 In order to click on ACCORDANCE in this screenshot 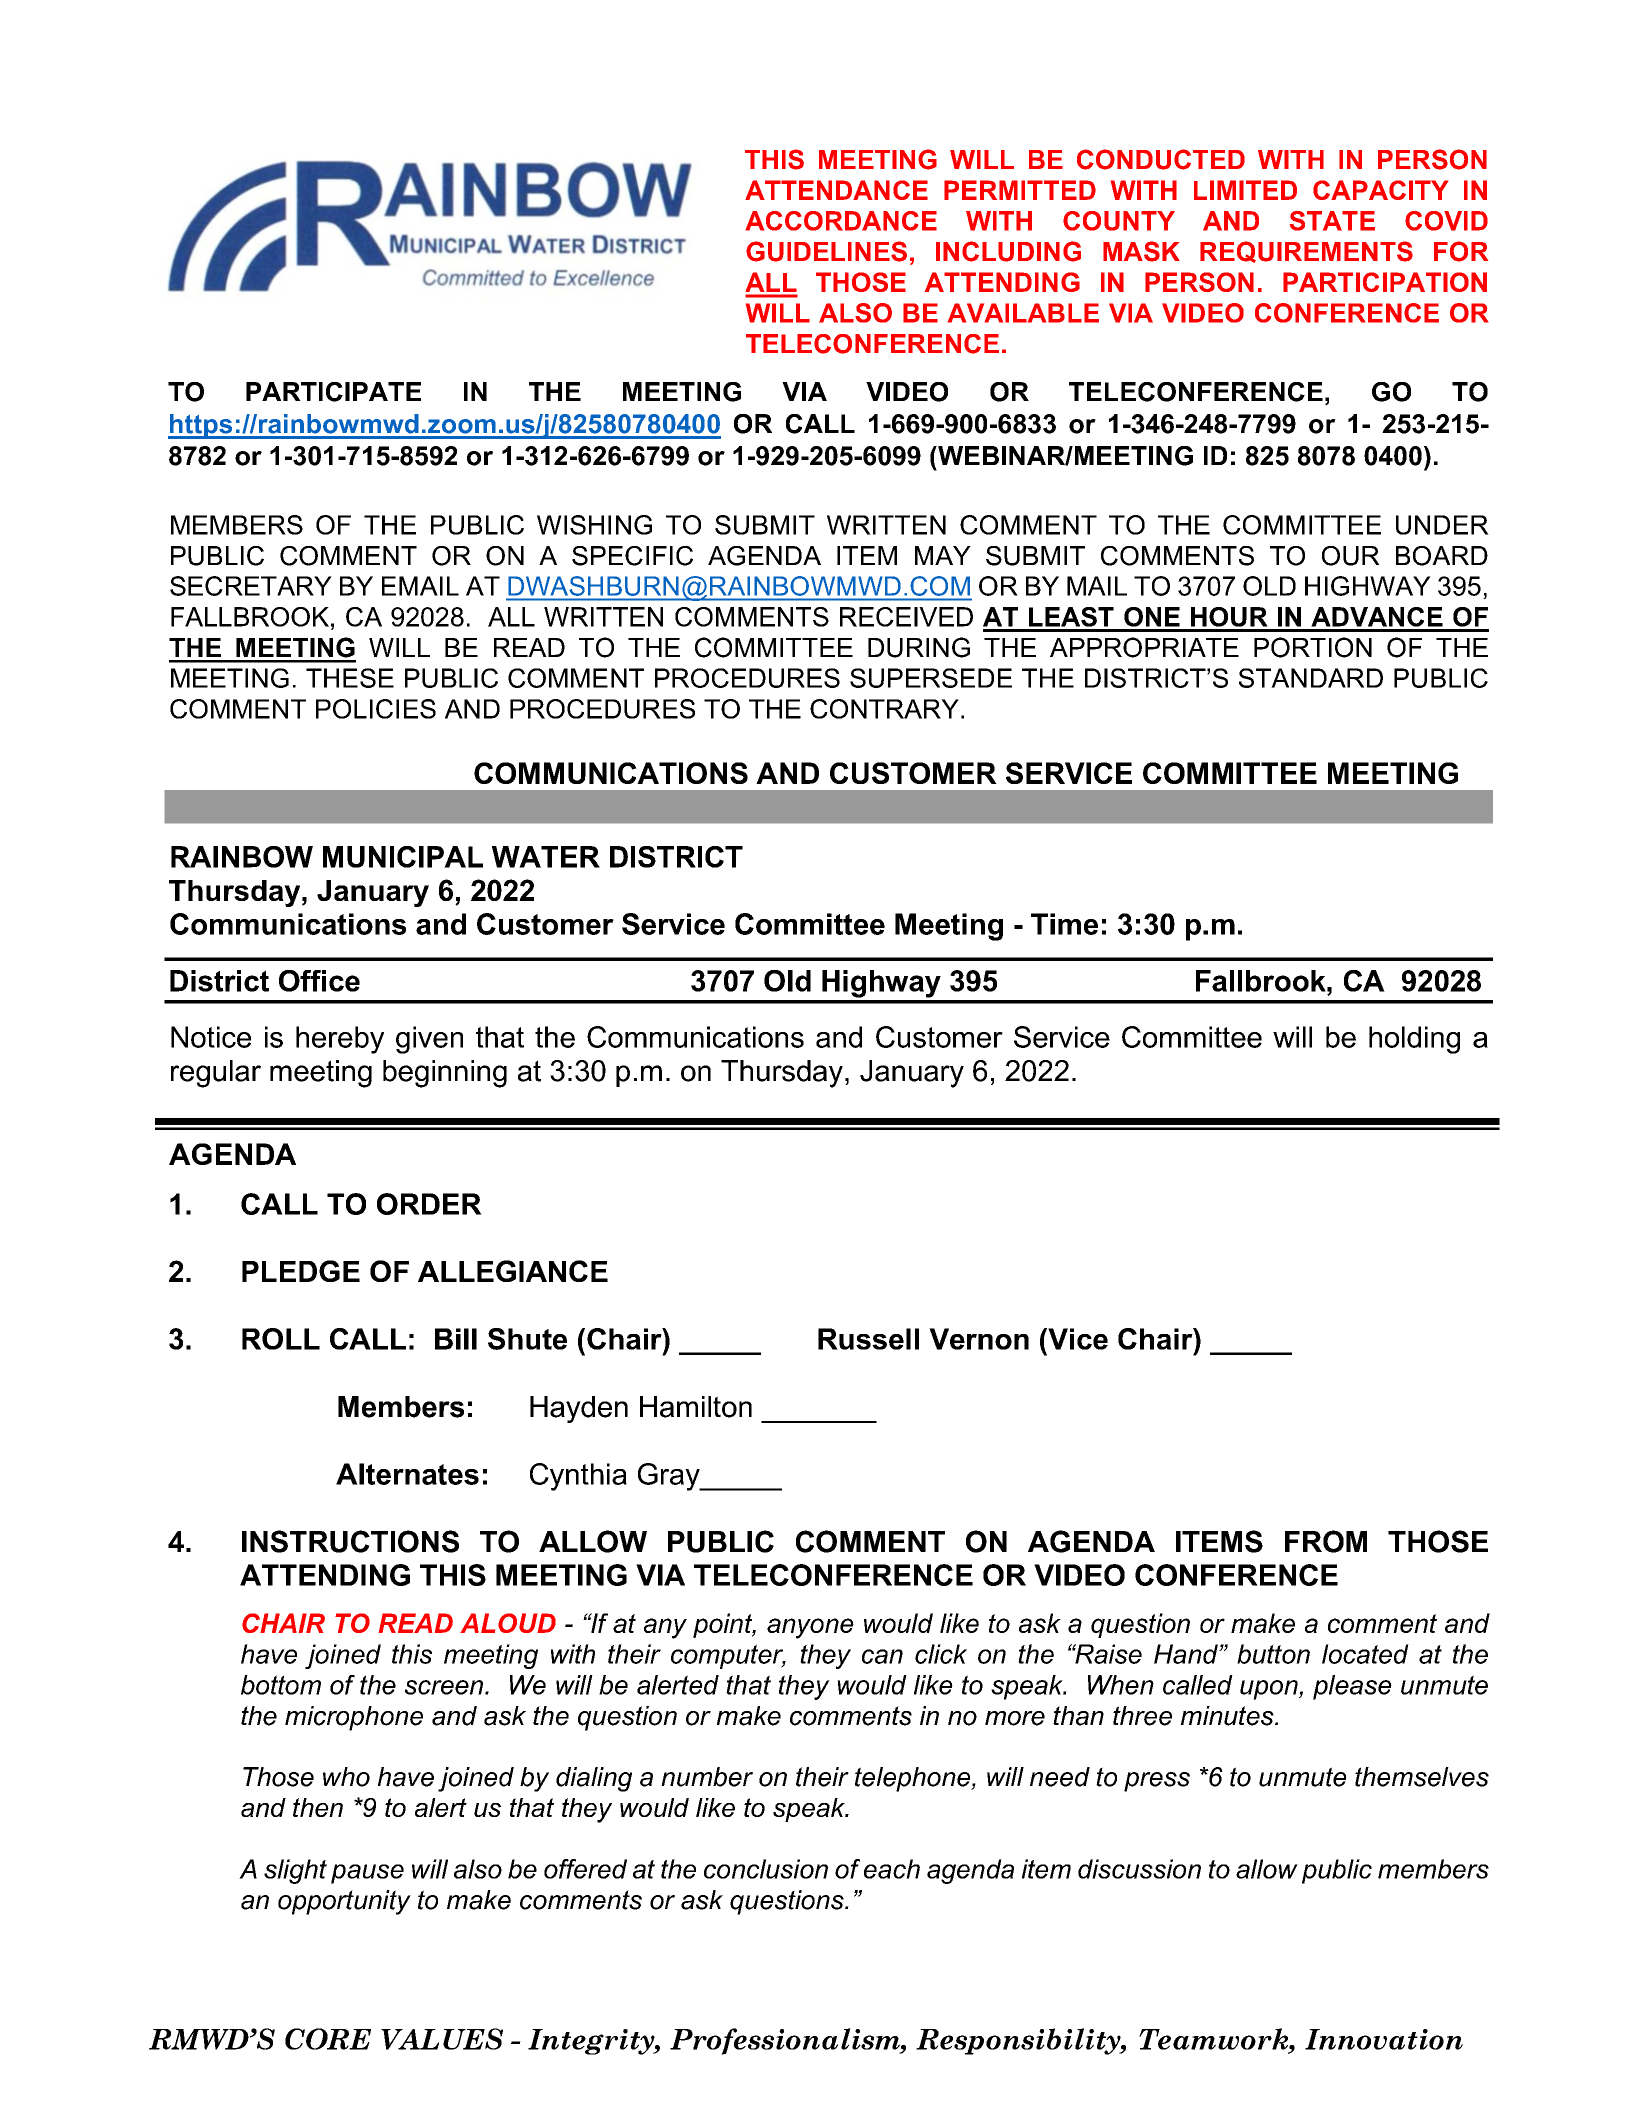, I will do `click(841, 221)`.
